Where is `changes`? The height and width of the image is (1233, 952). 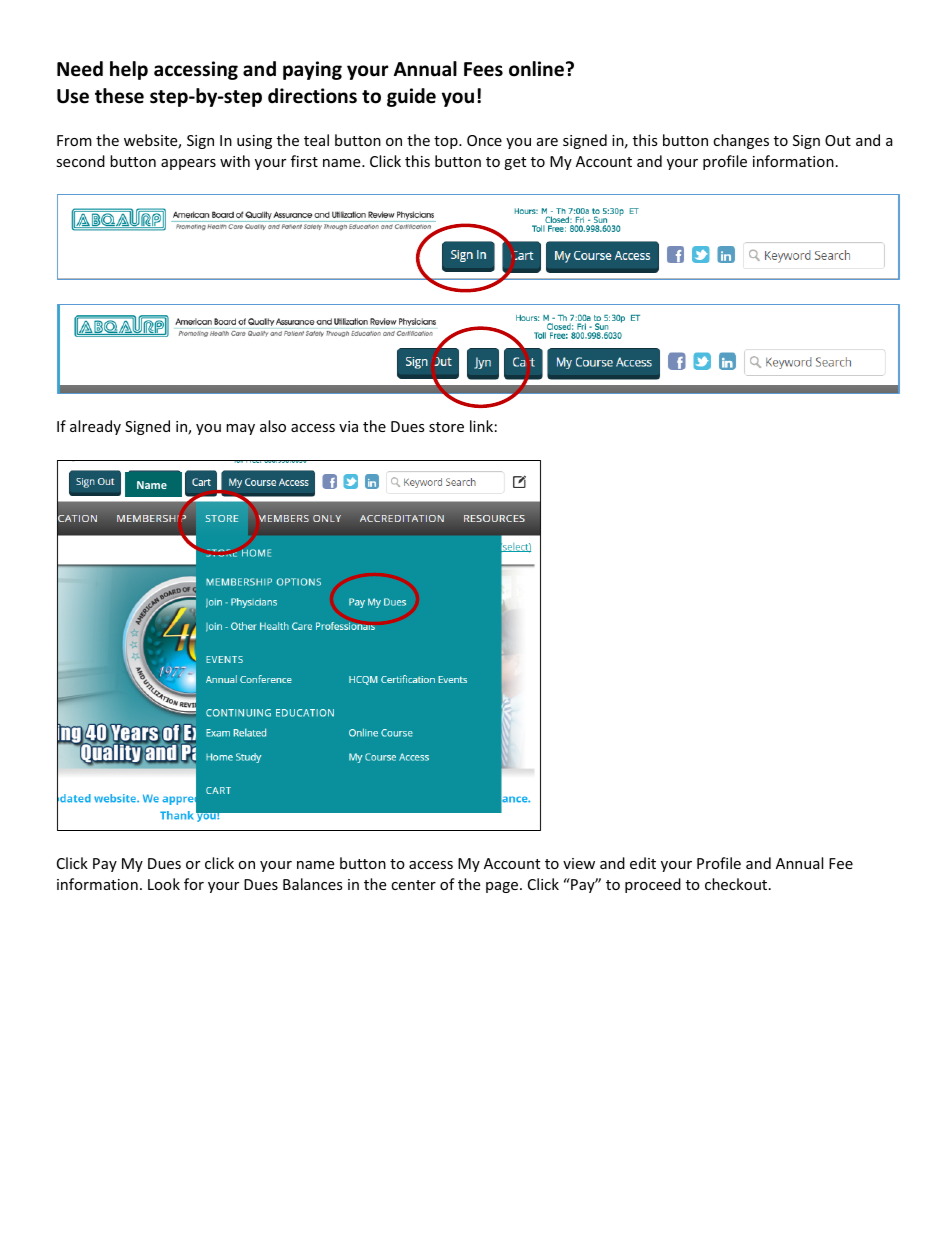 changes is located at coordinates (741, 141).
